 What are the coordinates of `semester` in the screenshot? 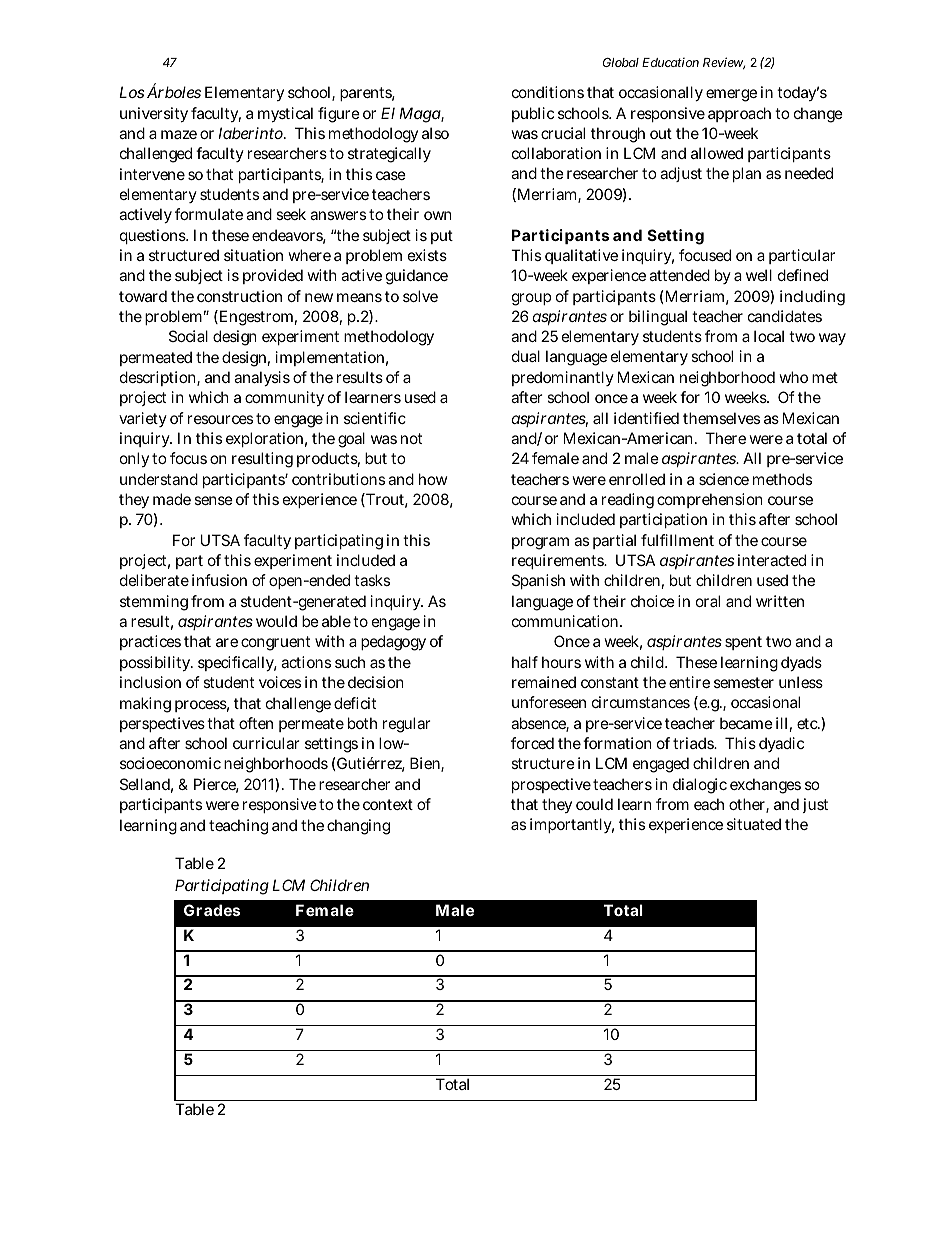 It's located at (744, 682).
